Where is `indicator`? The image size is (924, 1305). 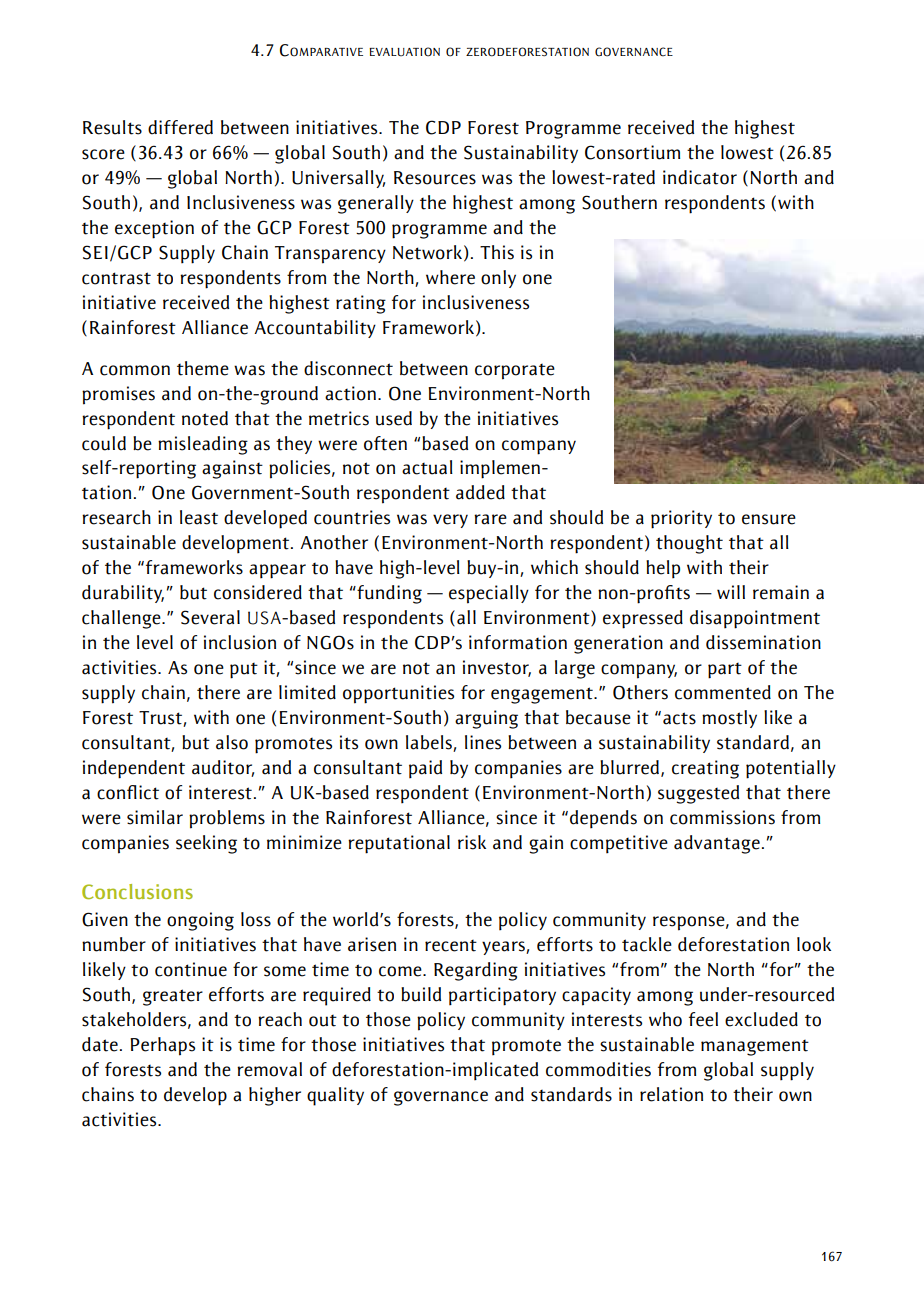
indicator is located at coordinates (700, 177).
